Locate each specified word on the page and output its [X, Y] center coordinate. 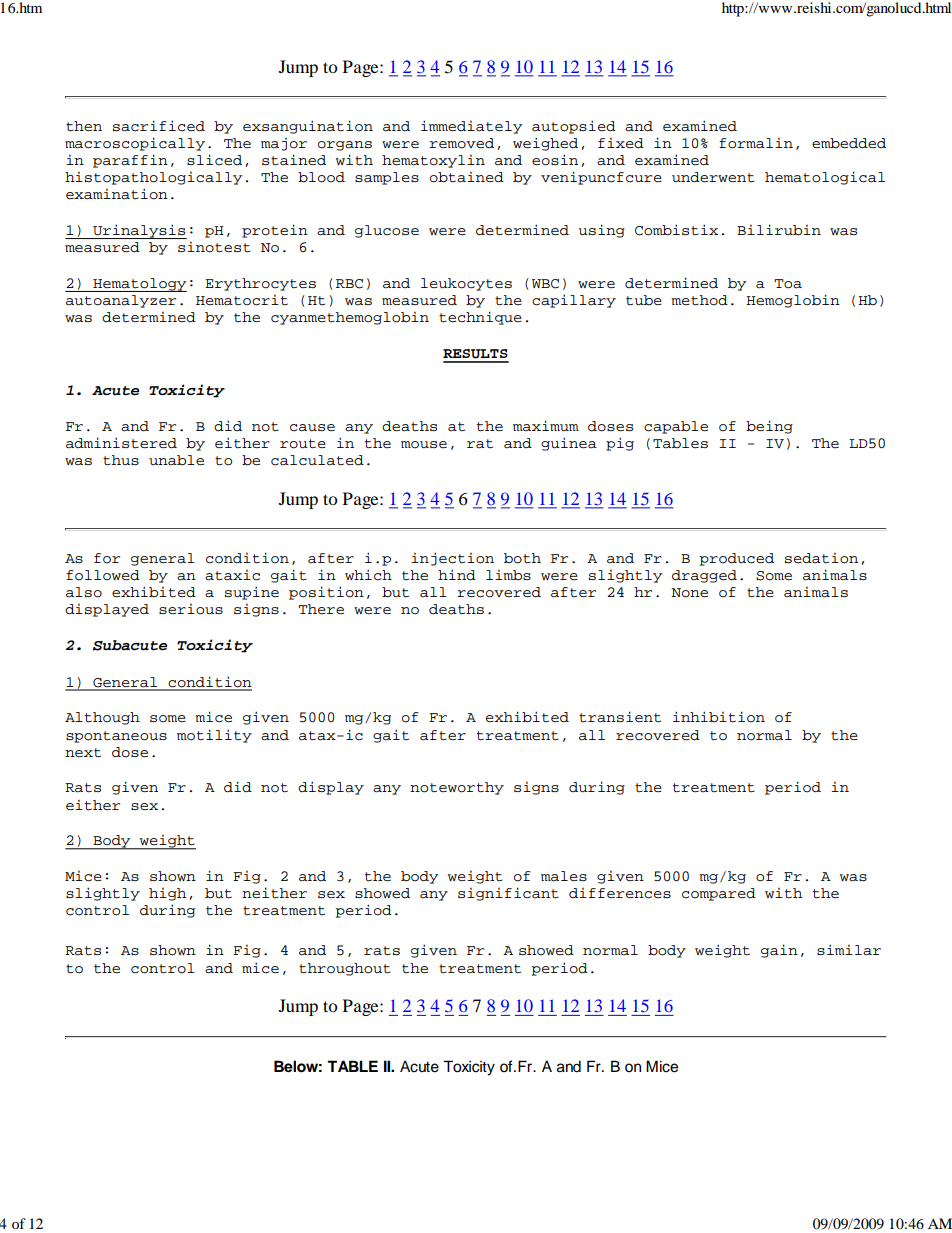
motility [214, 736]
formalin [756, 143]
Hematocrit [242, 300]
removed [461, 143]
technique [480, 318]
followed [103, 575]
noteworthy [457, 788]
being [769, 427]
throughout [345, 969]
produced [736, 559]
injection [452, 559]
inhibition [719, 717]
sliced [214, 160]
